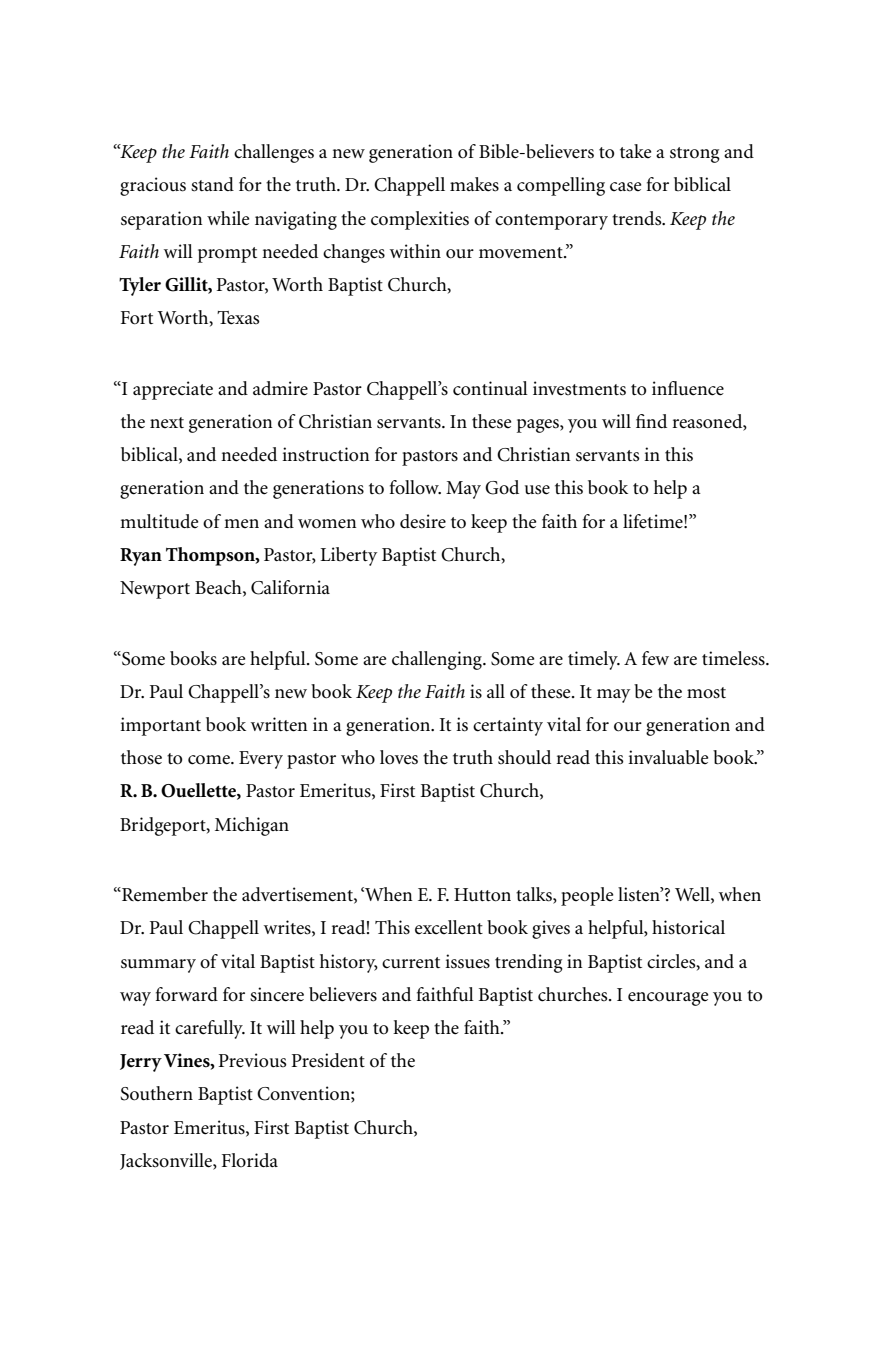 Image resolution: width=896 pixels, height=1345 pixels. What do you see at coordinates (651, 421) in the screenshot?
I see `find` at bounding box center [651, 421].
